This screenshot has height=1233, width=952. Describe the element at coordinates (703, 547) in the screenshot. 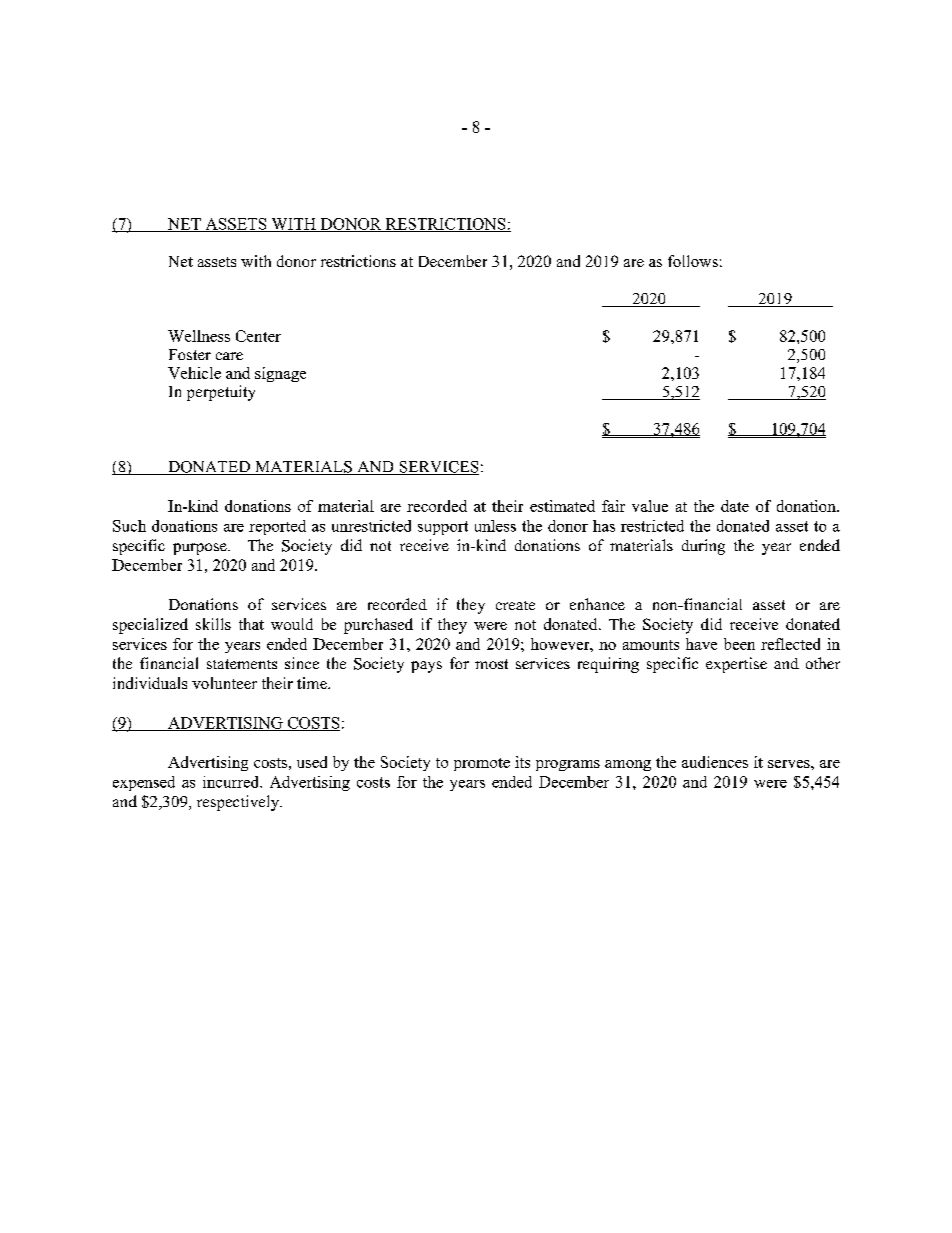

I see `during` at that location.
